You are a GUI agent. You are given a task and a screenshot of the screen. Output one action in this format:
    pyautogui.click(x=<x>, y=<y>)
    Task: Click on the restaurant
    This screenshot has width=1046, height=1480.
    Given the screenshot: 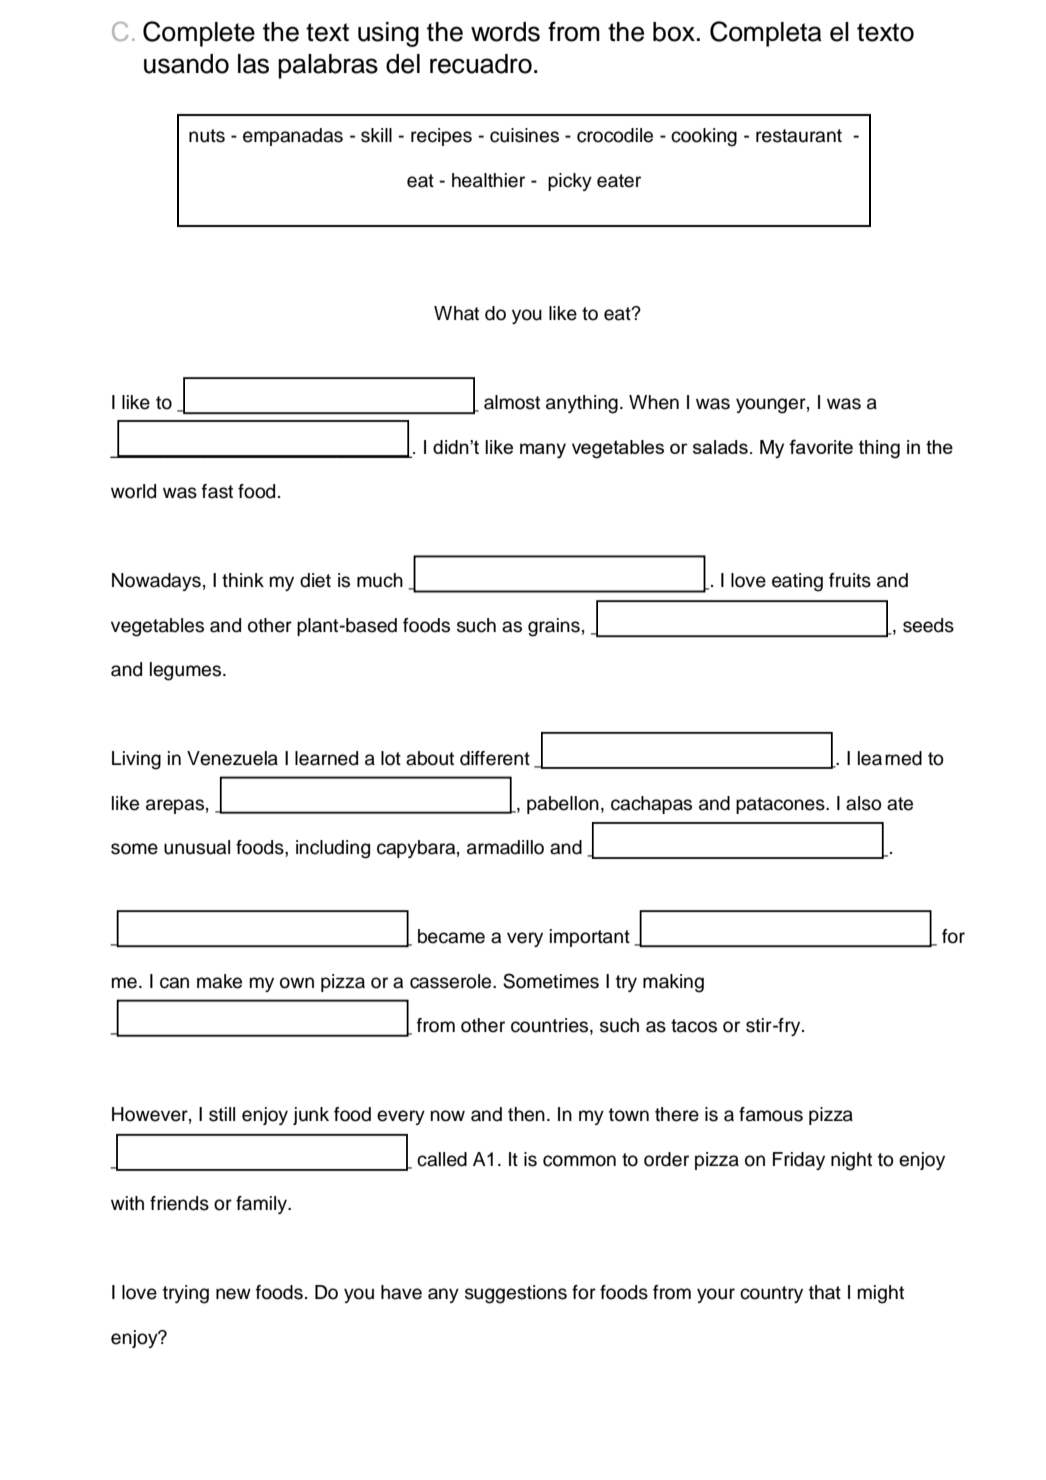 What is the action you would take?
    pyautogui.click(x=799, y=136)
